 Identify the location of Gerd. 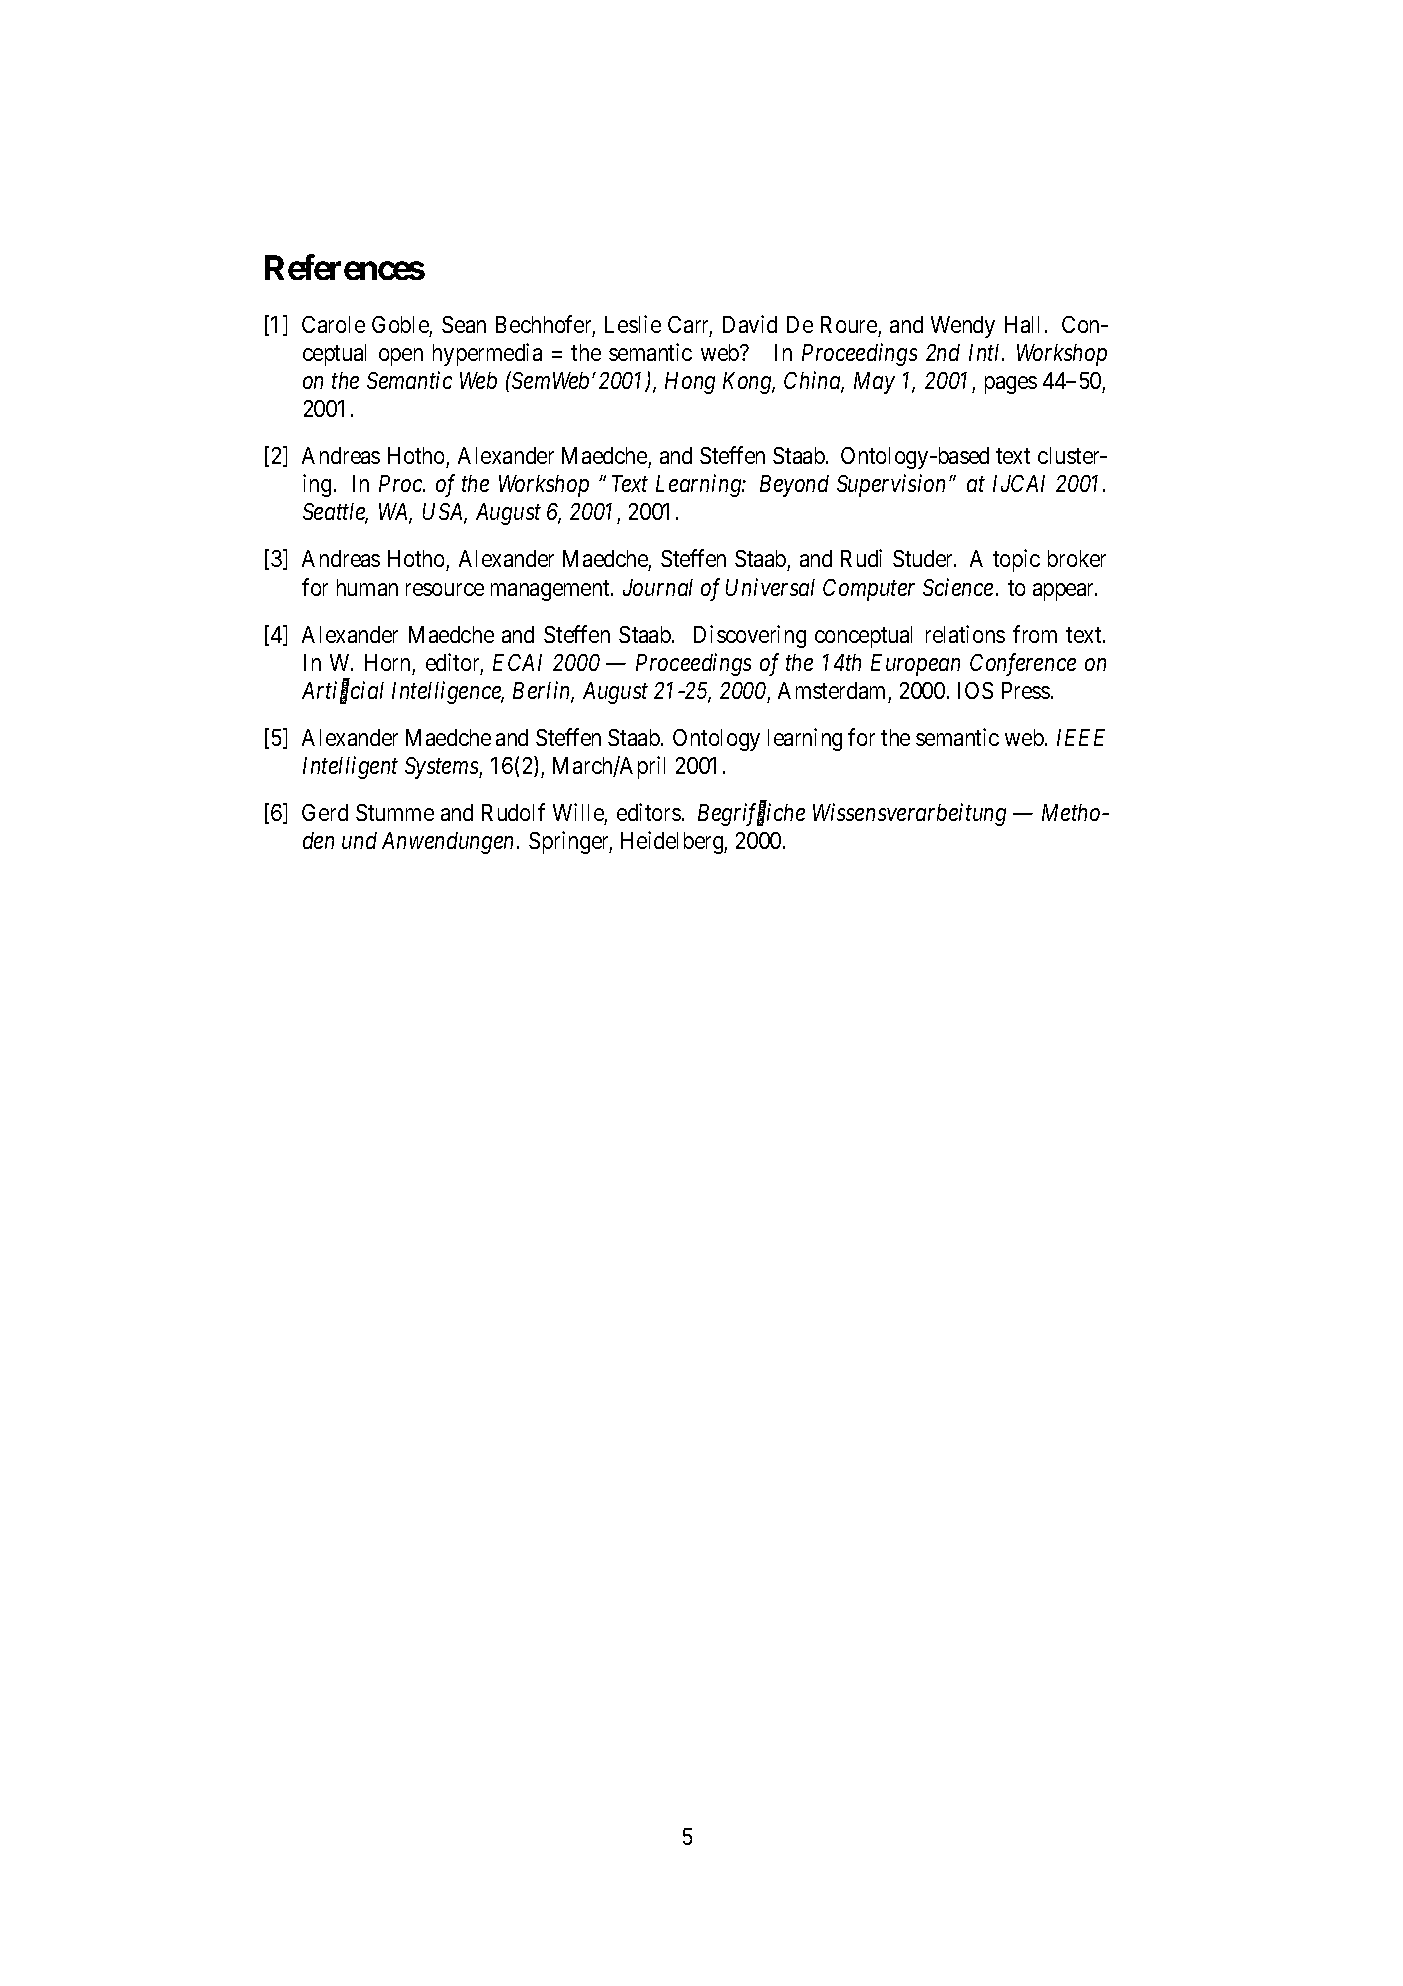
(325, 812).
